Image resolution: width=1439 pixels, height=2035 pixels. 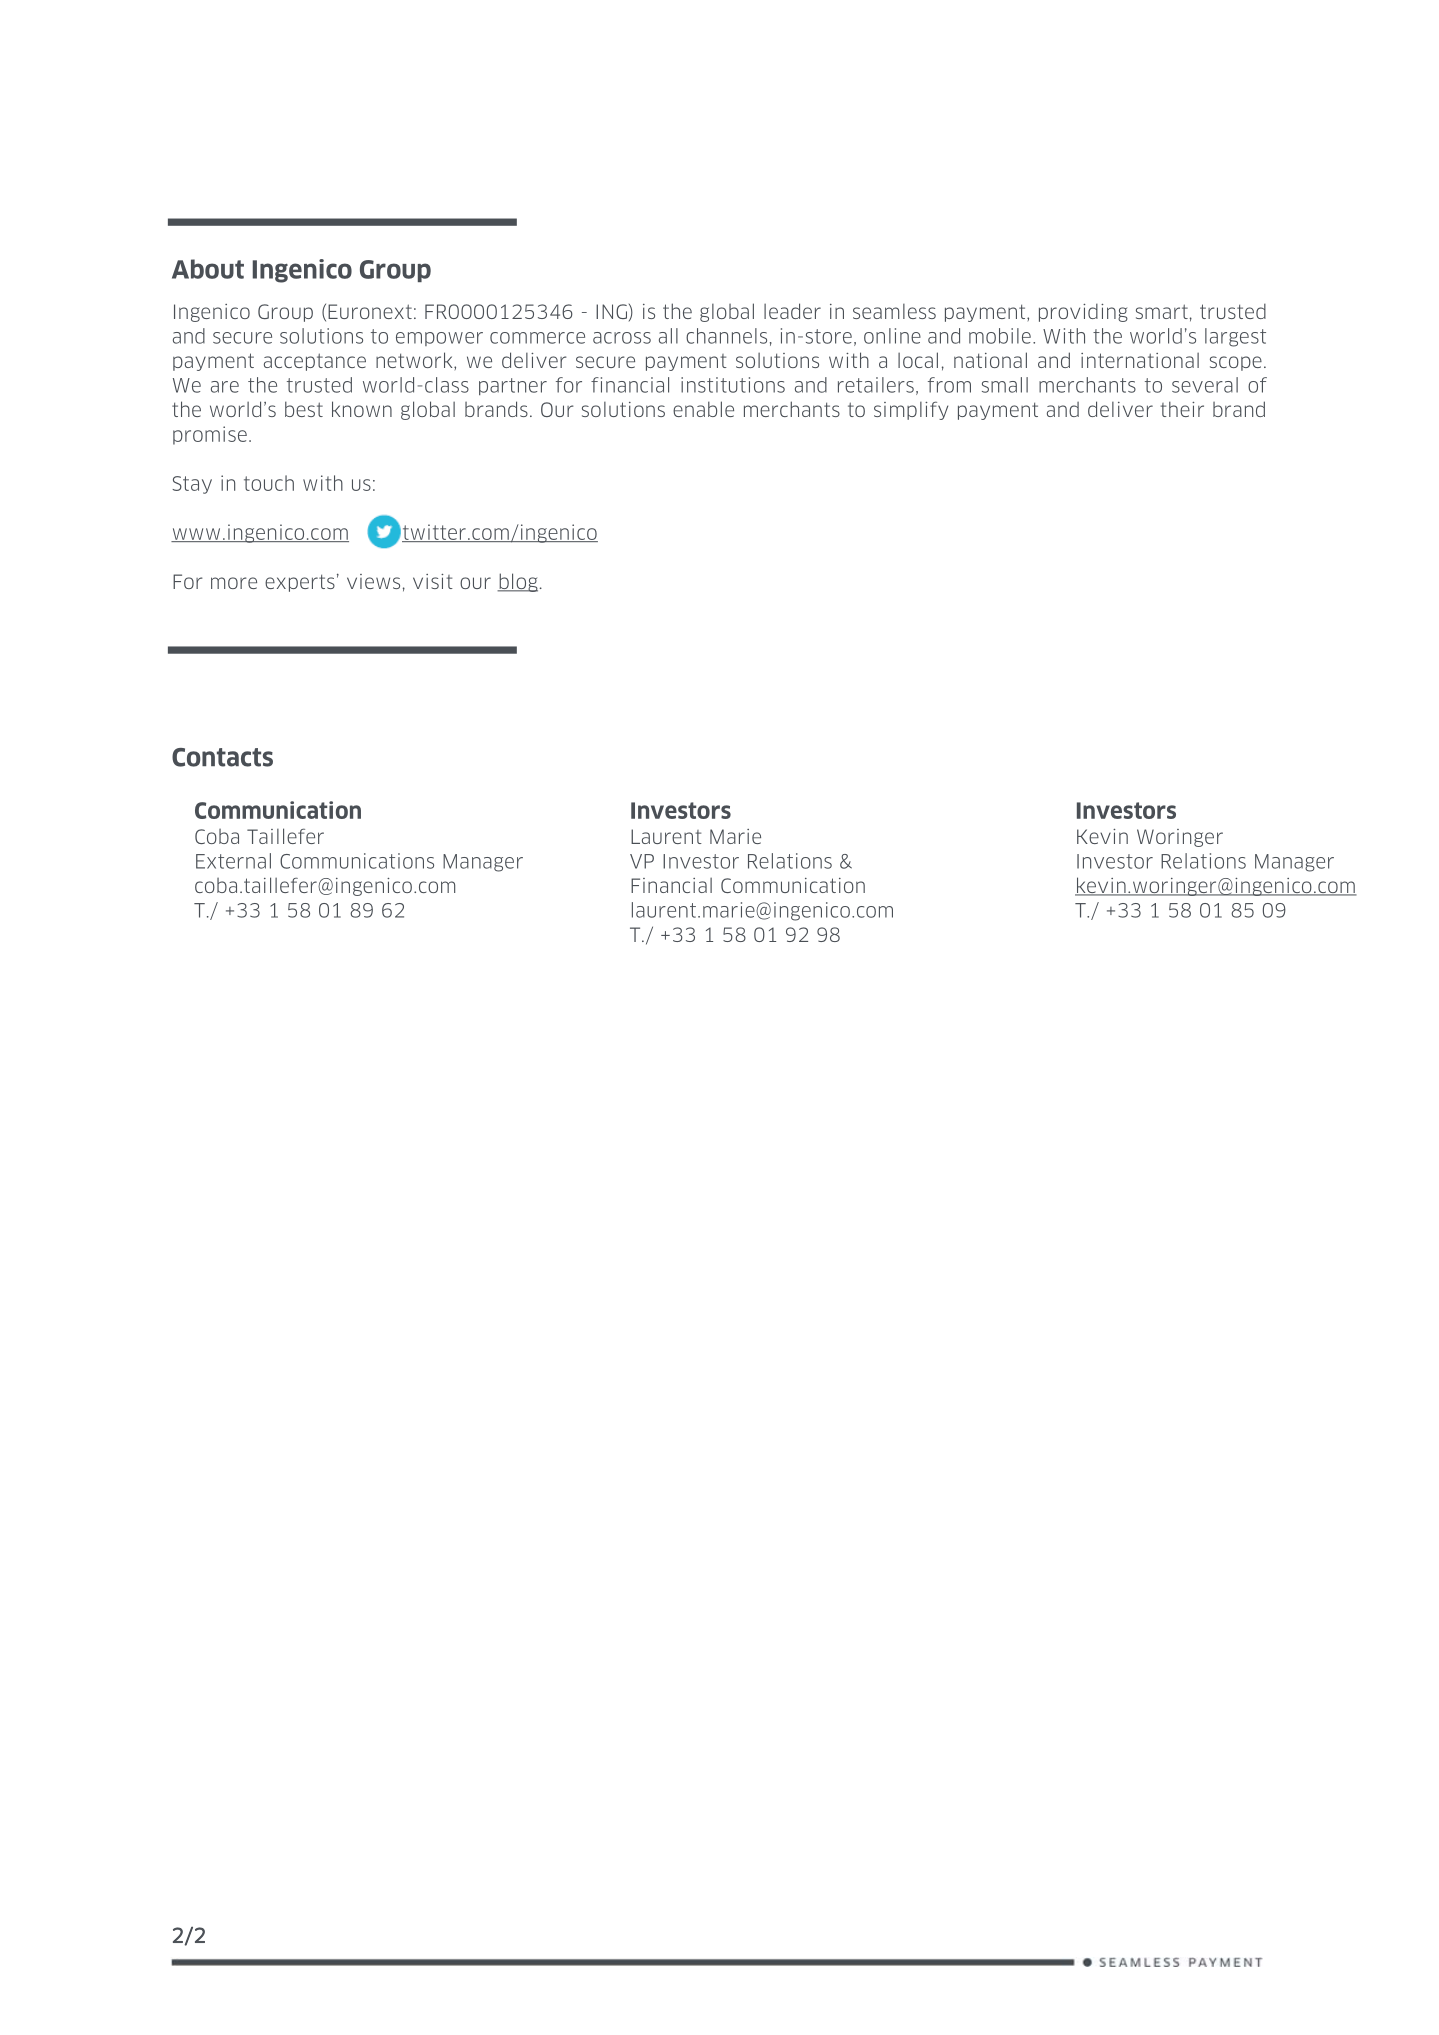 What do you see at coordinates (233, 861) in the screenshot?
I see `External` at bounding box center [233, 861].
